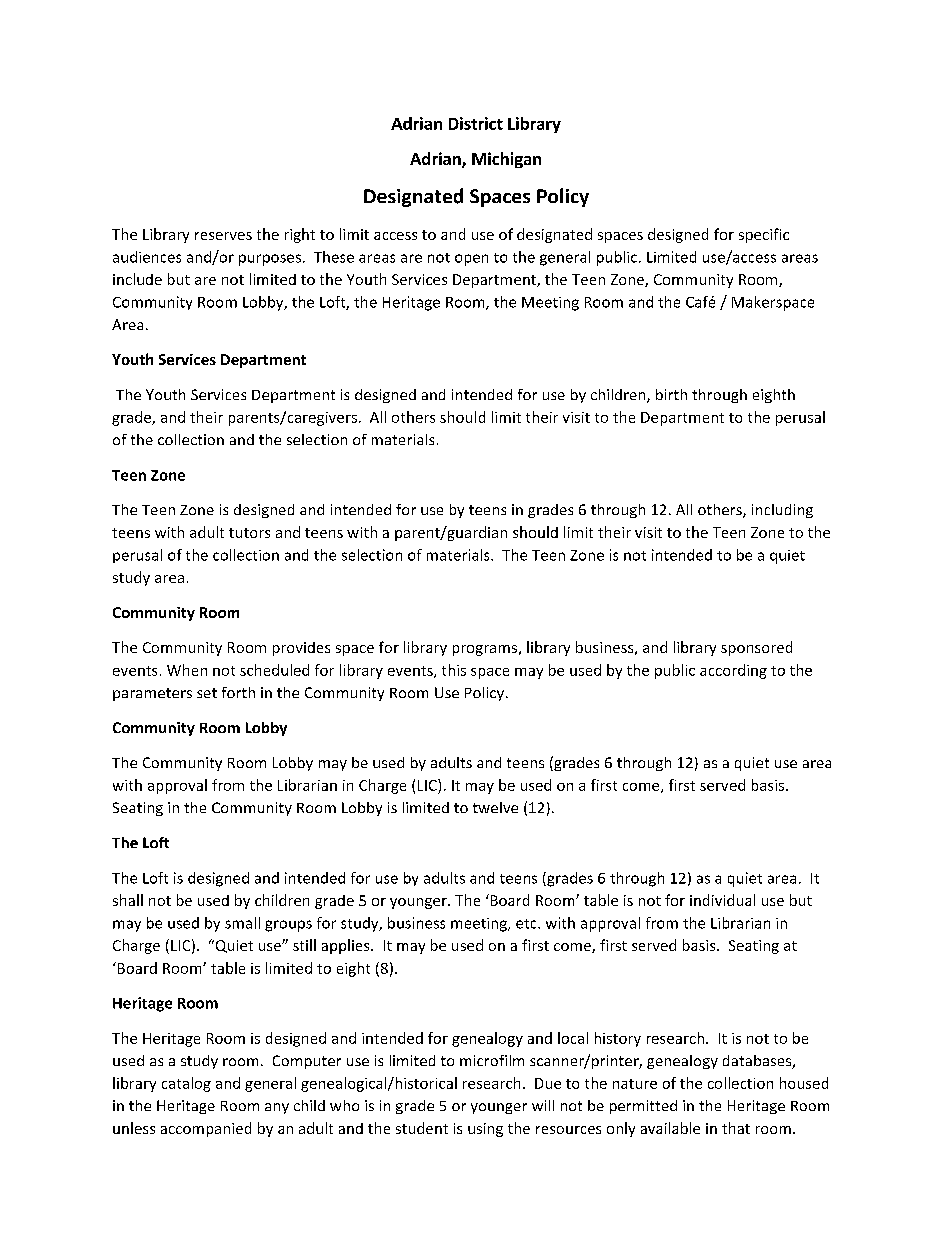 The image size is (952, 1233). I want to click on student, so click(422, 1128).
